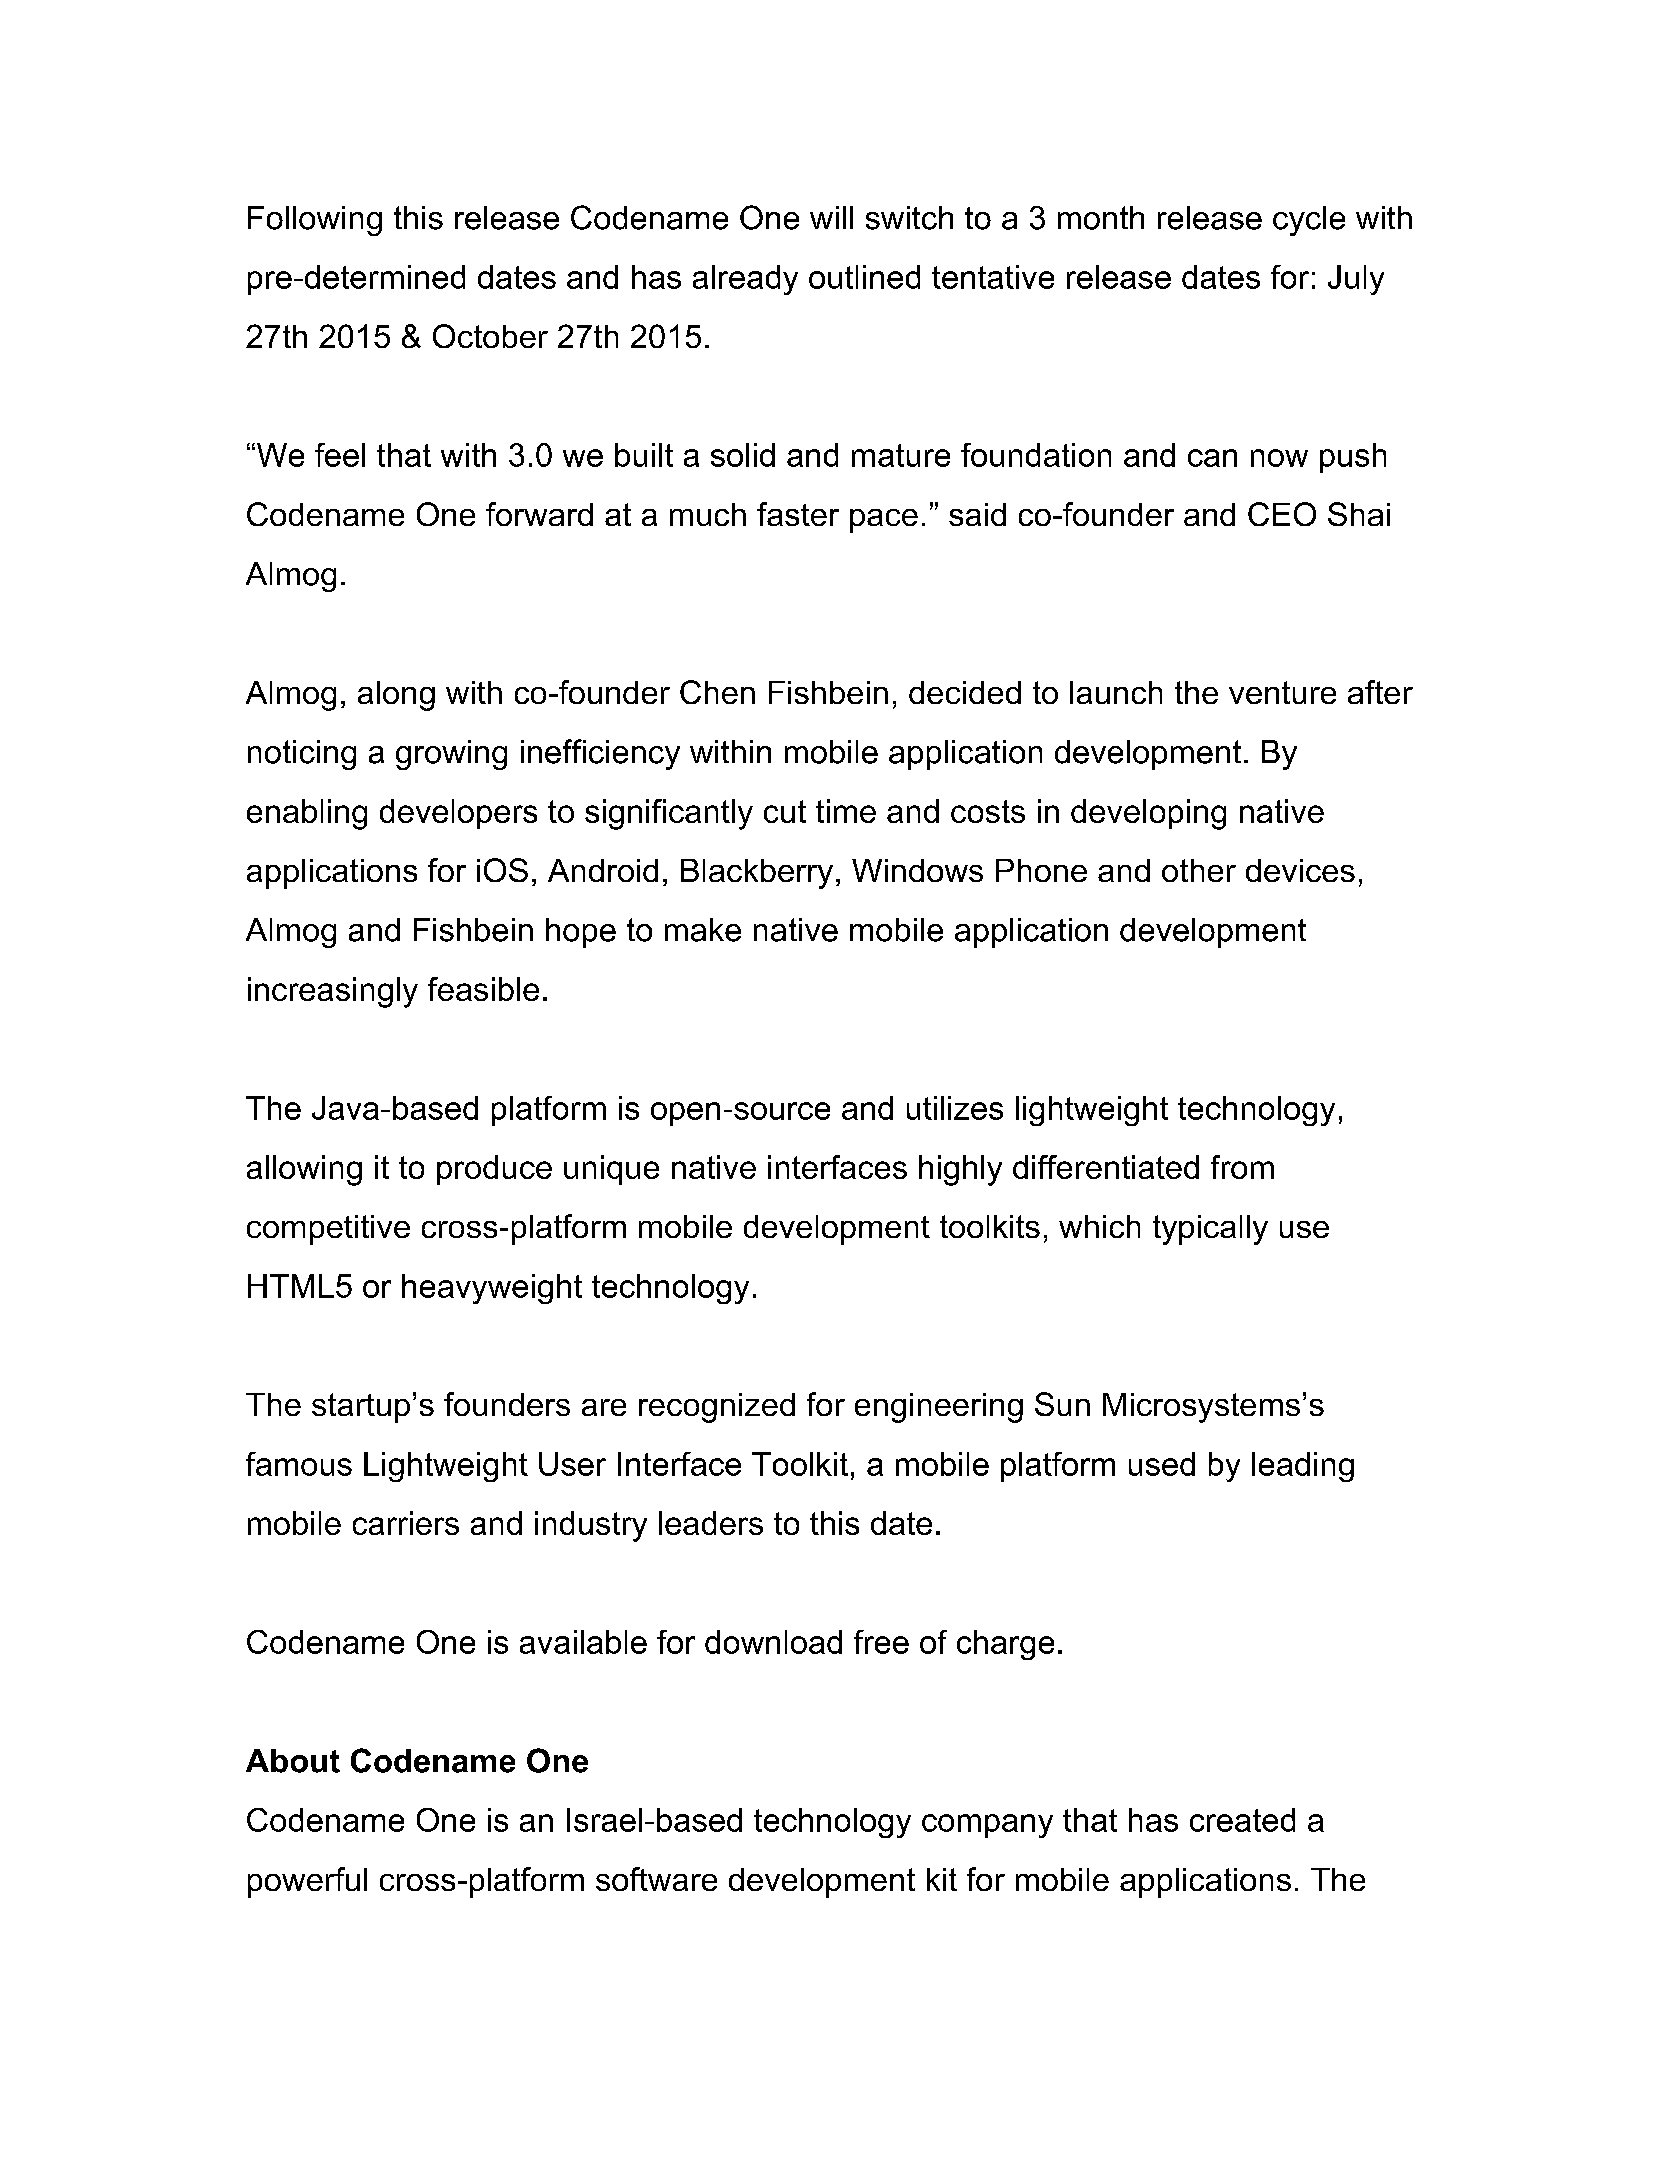 Image resolution: width=1670 pixels, height=2161 pixels. What do you see at coordinates (307, 1882) in the image?
I see `powerful` at bounding box center [307, 1882].
